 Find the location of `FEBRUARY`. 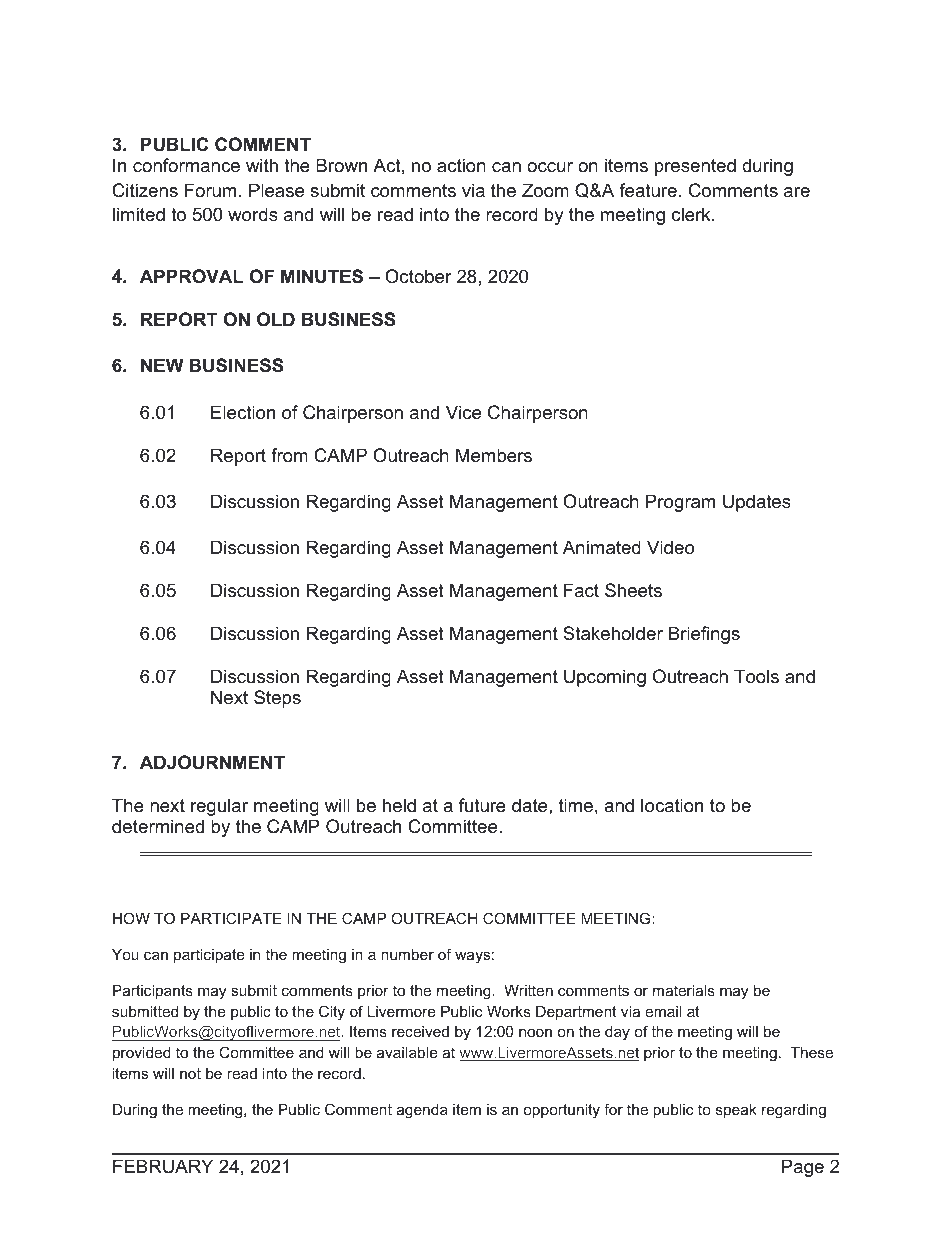

FEBRUARY is located at coordinates (163, 1166).
